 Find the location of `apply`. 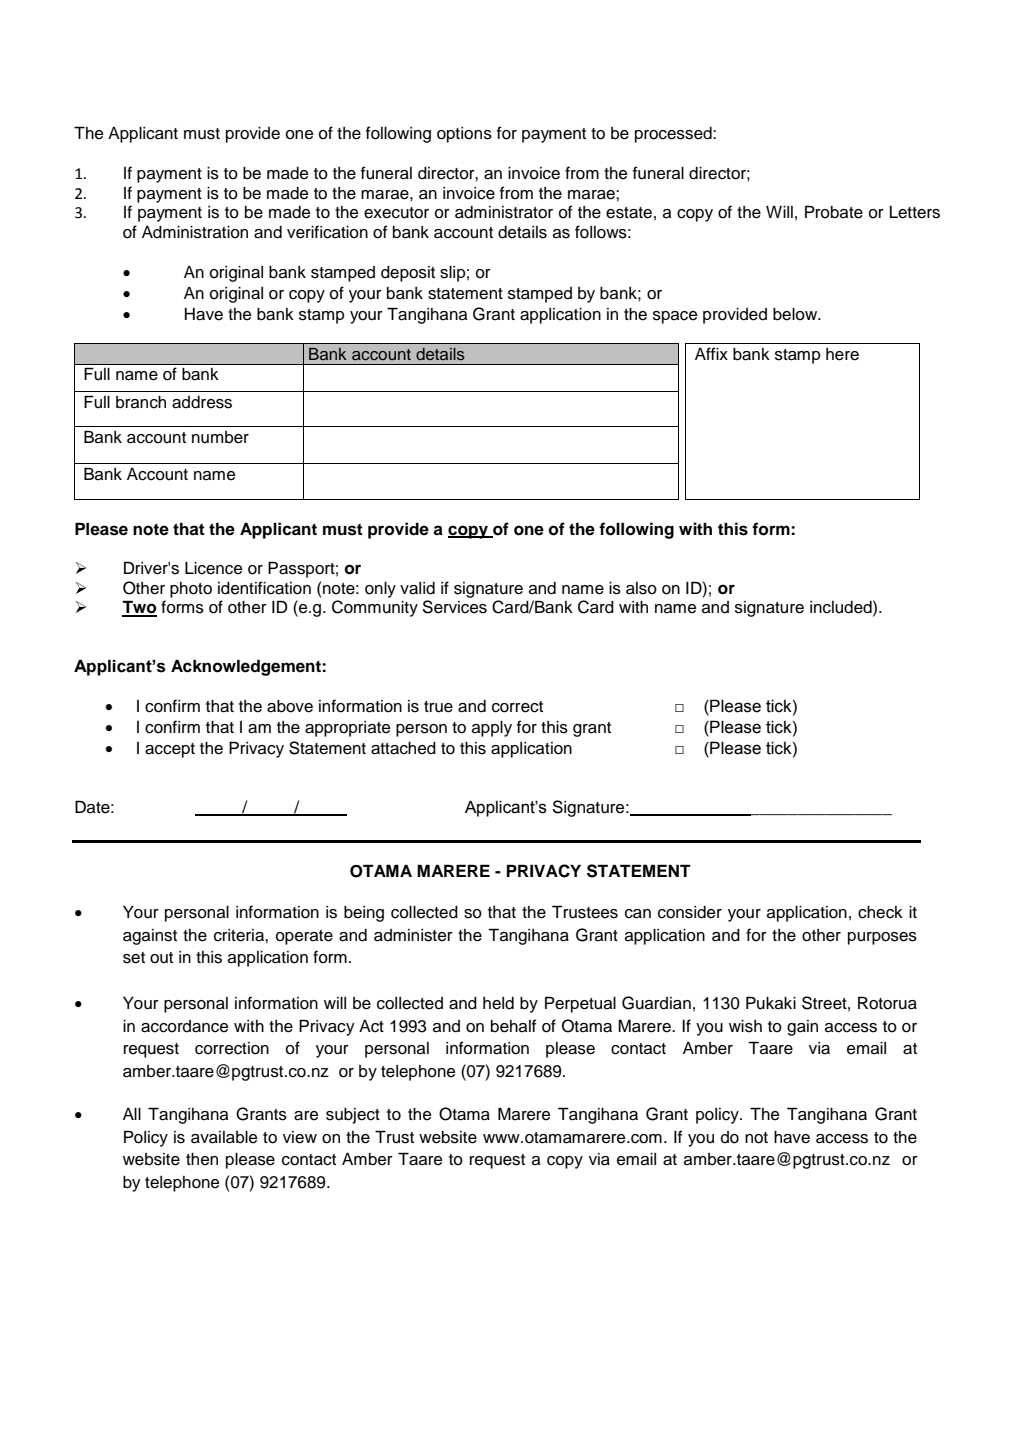

apply is located at coordinates (492, 729).
